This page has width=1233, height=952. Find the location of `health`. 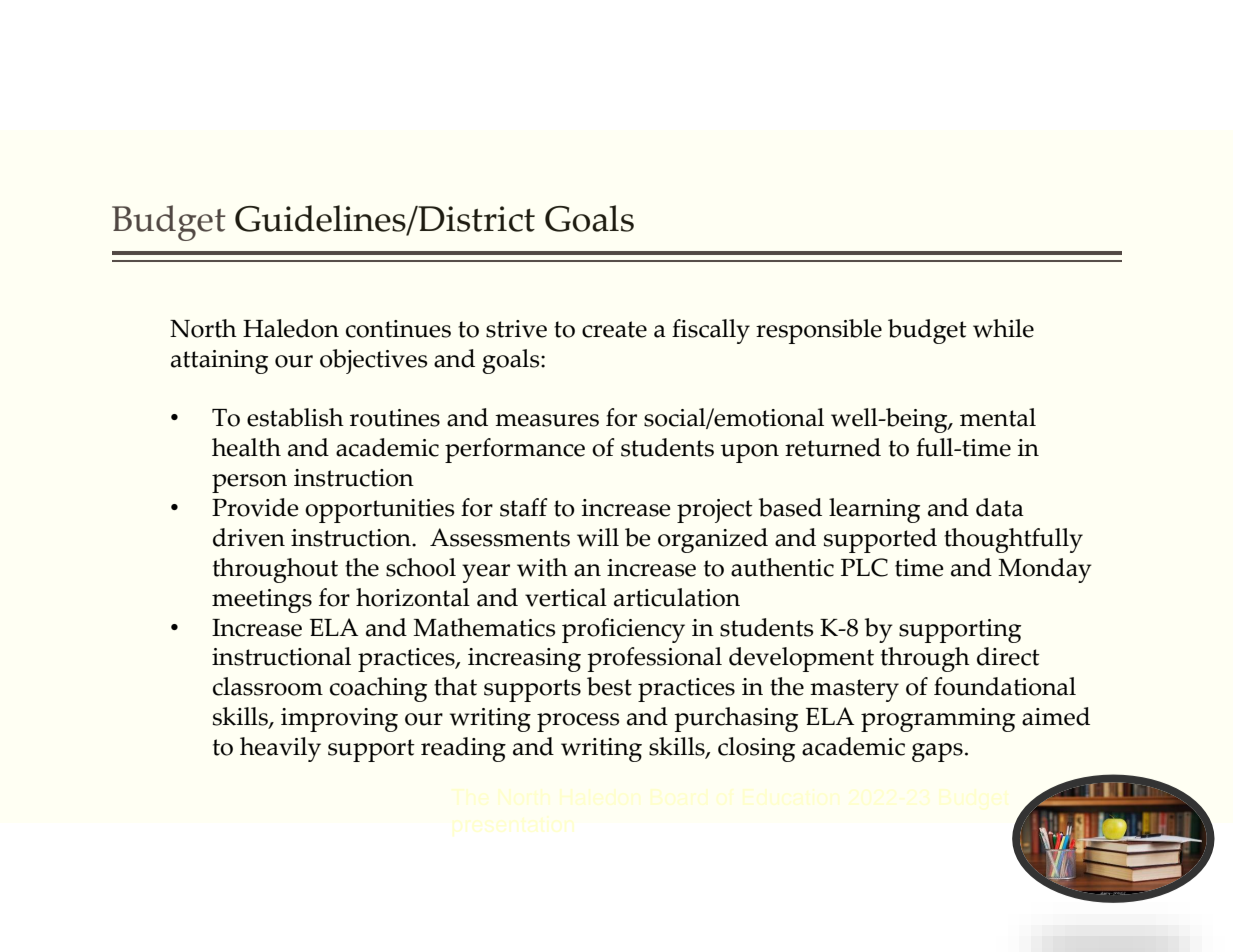

health is located at coordinates (246, 447).
